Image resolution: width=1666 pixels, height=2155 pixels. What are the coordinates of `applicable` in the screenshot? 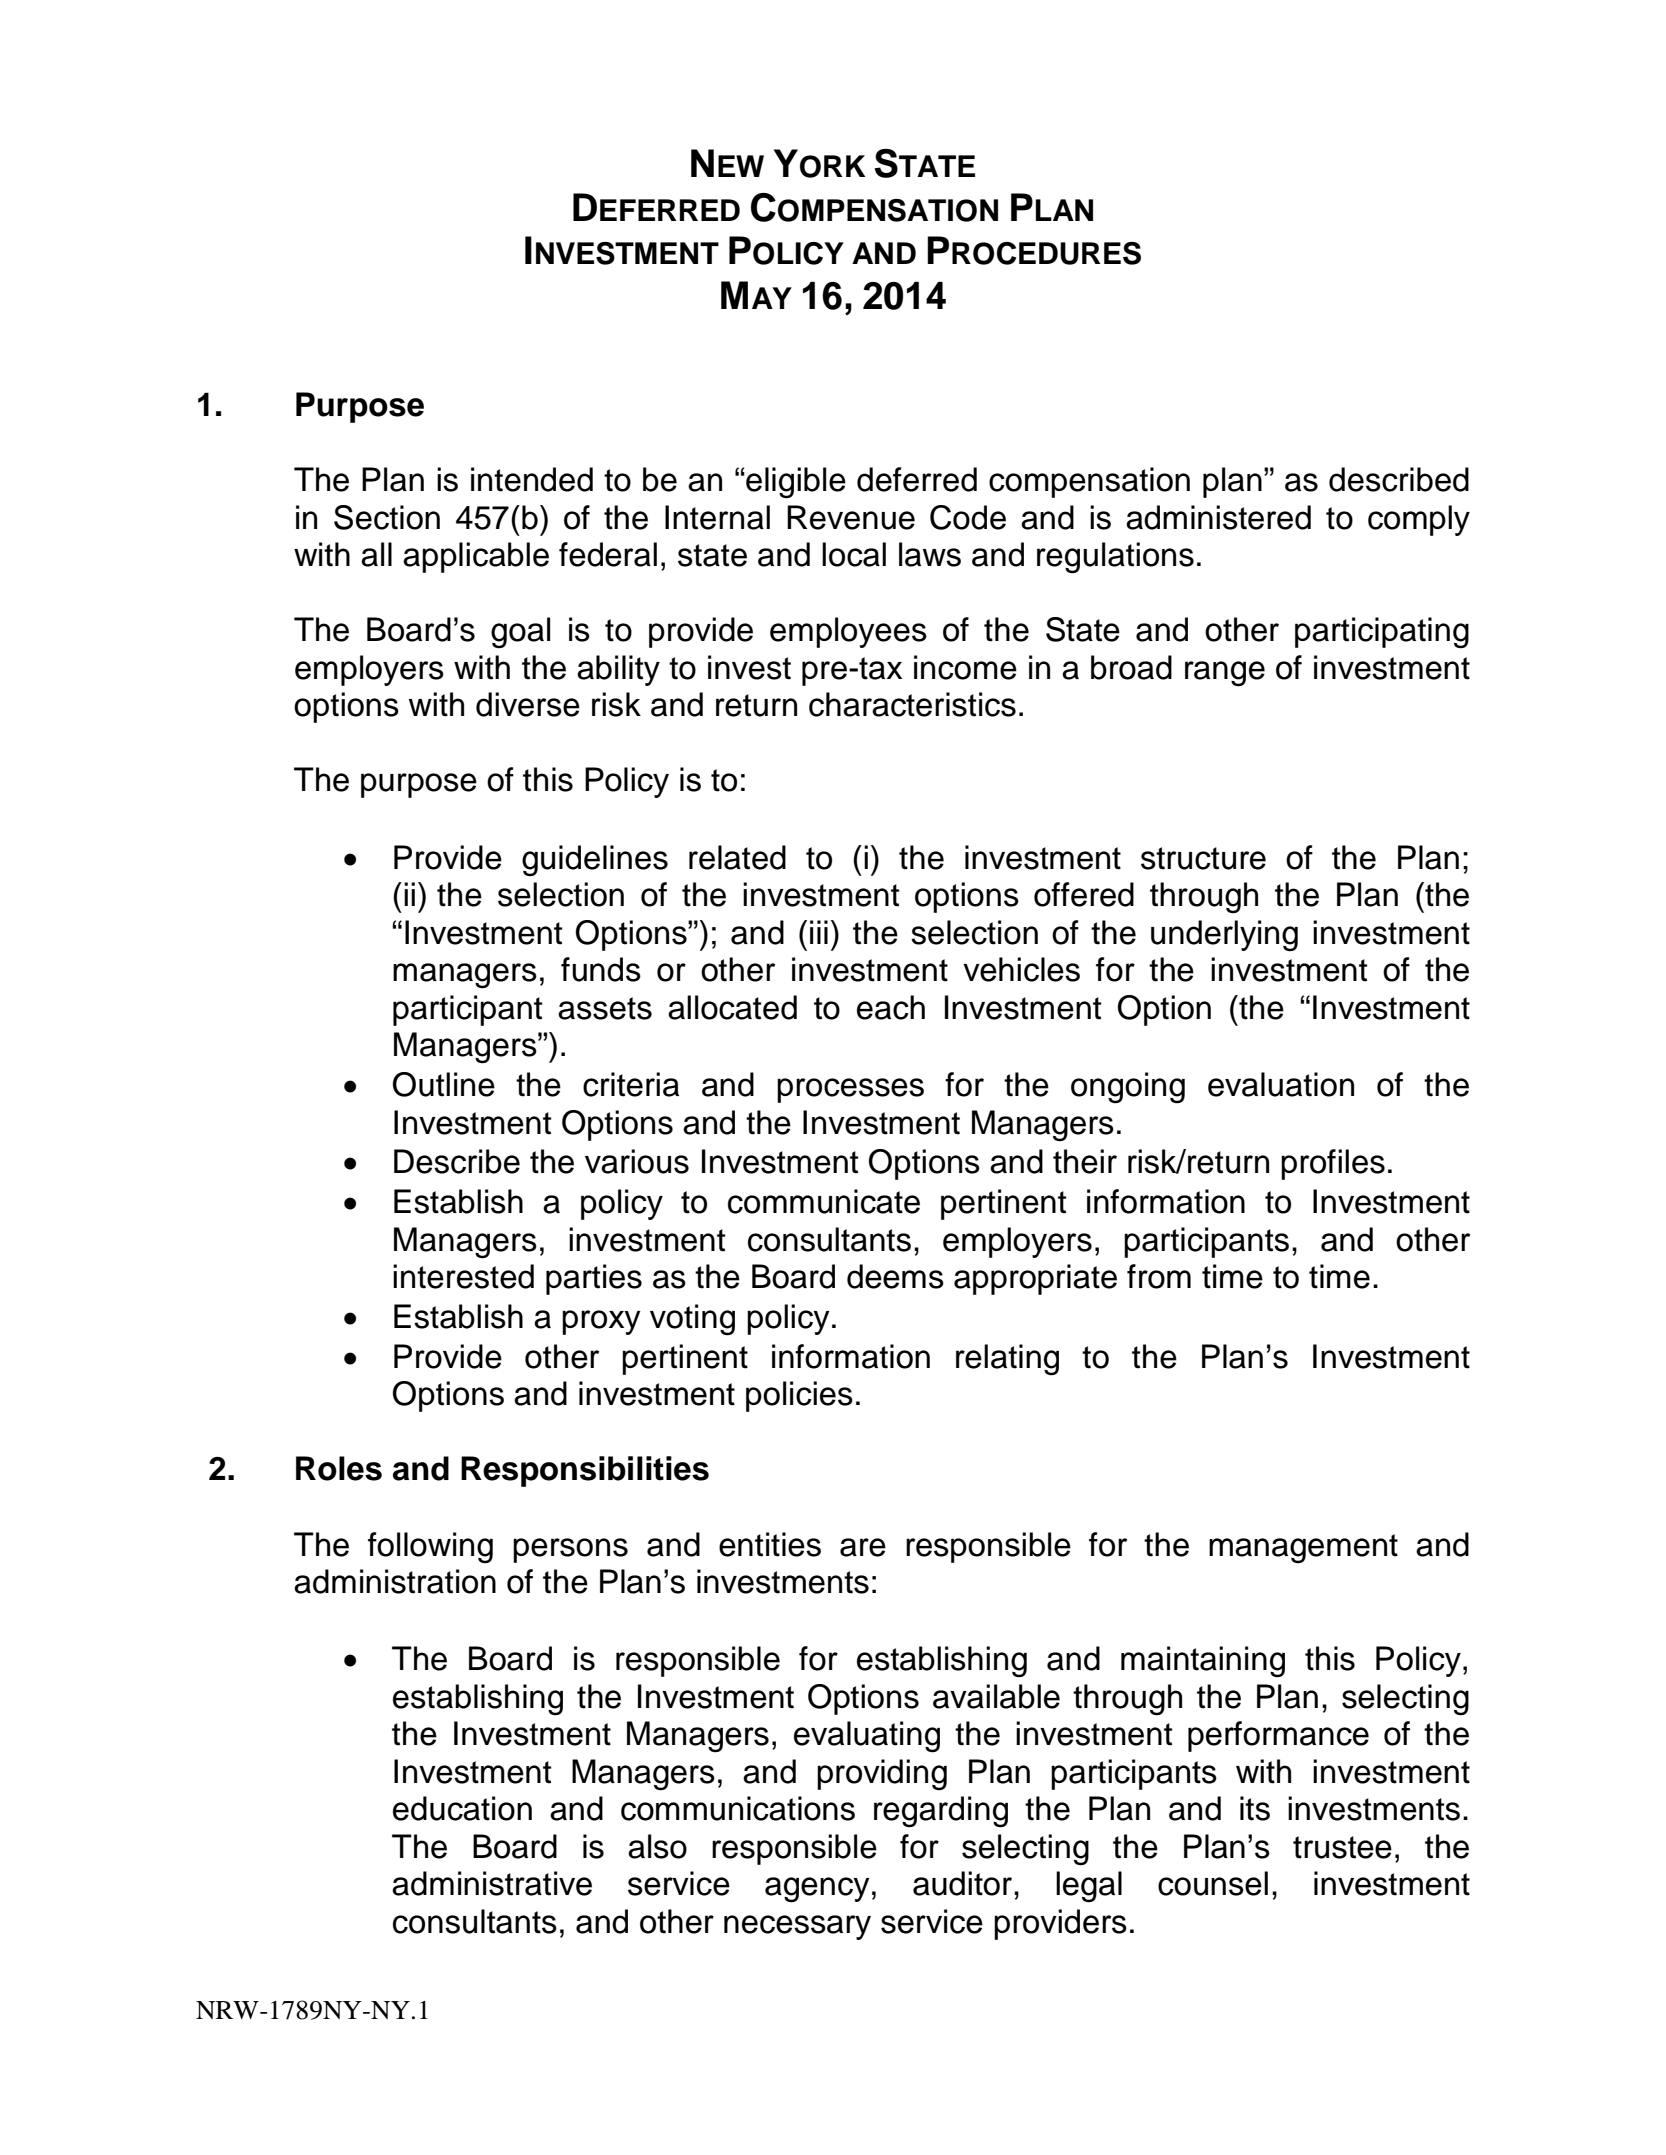 It's located at (476, 557).
